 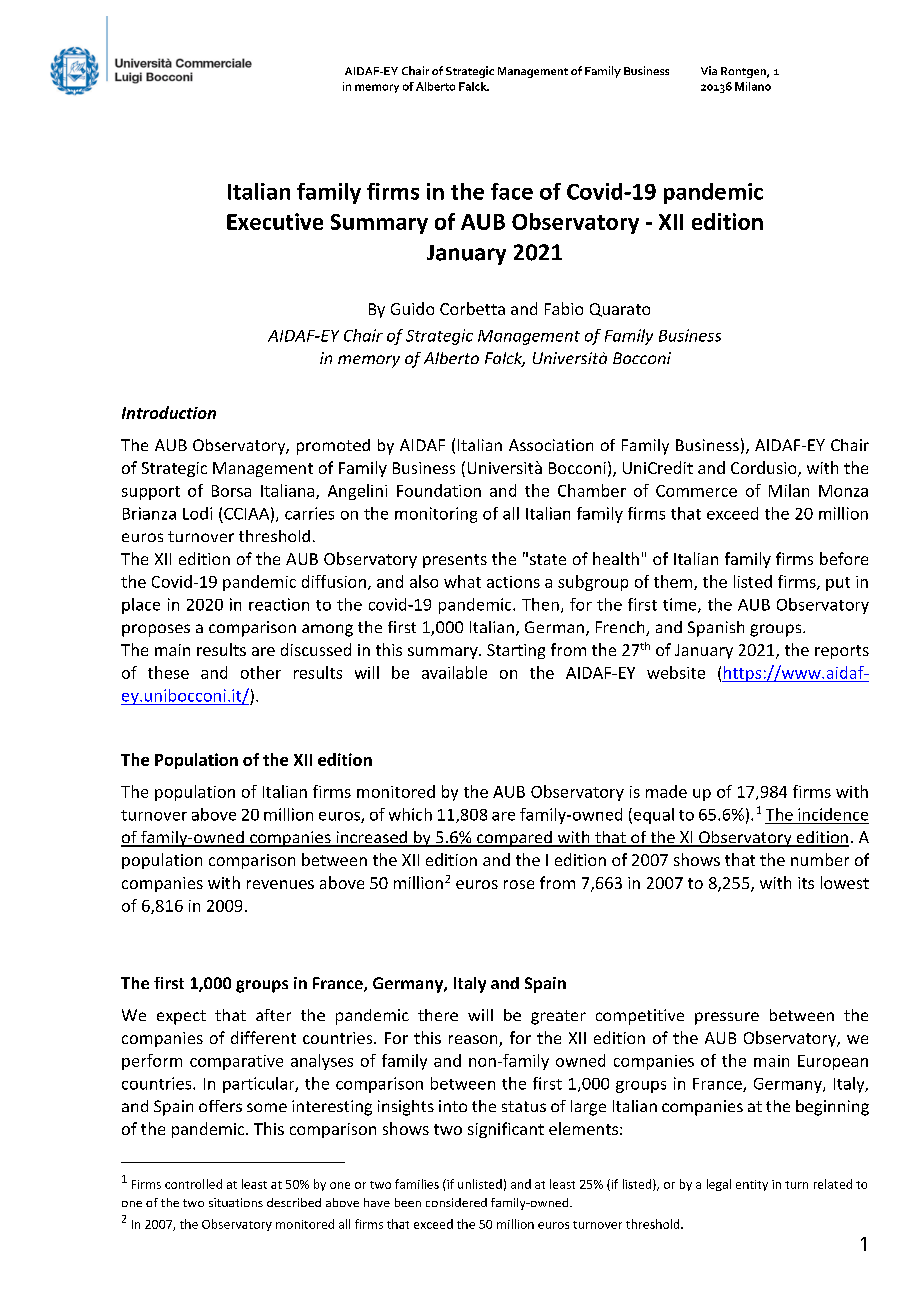 I want to click on controlled, so click(x=193, y=1184).
